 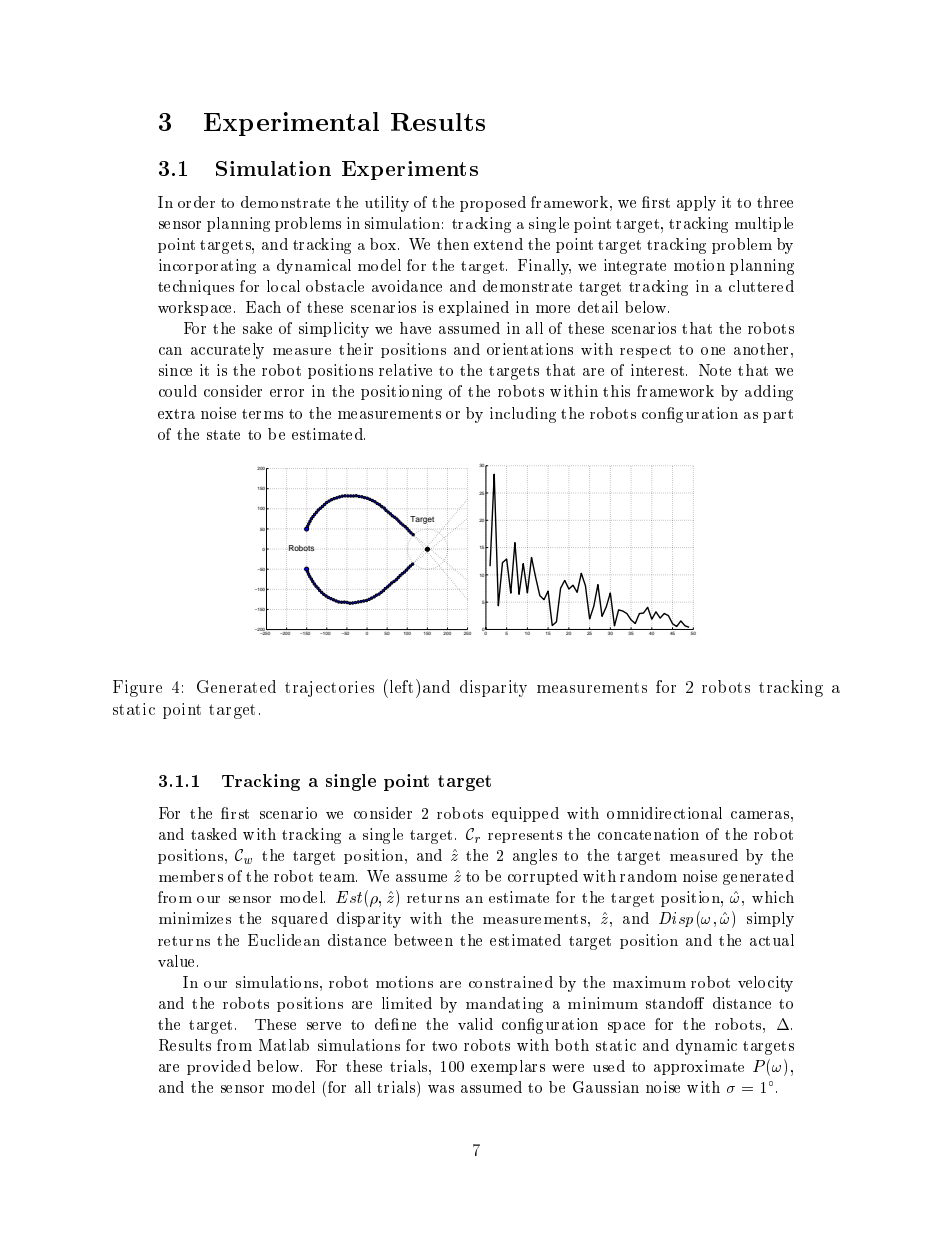 What do you see at coordinates (523, 415) in the image?
I see `including` at bounding box center [523, 415].
